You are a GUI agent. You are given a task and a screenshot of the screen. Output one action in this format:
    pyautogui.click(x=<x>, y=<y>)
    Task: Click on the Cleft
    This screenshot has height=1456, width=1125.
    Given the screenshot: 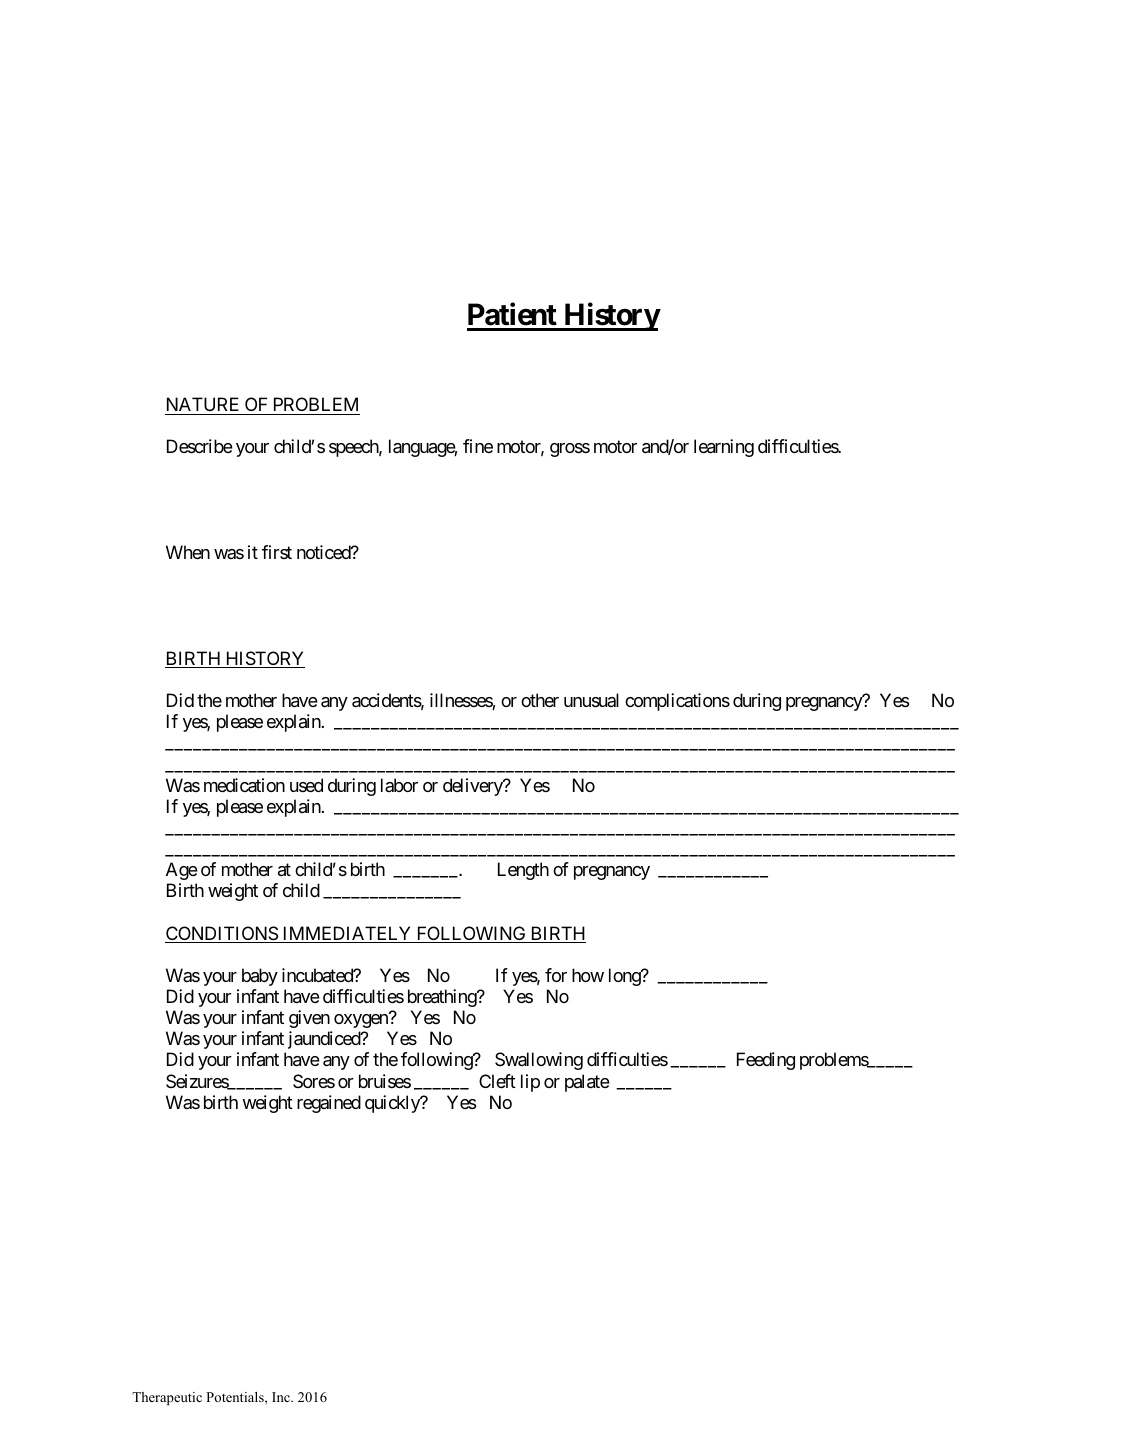 What is the action you would take?
    pyautogui.click(x=497, y=1081)
